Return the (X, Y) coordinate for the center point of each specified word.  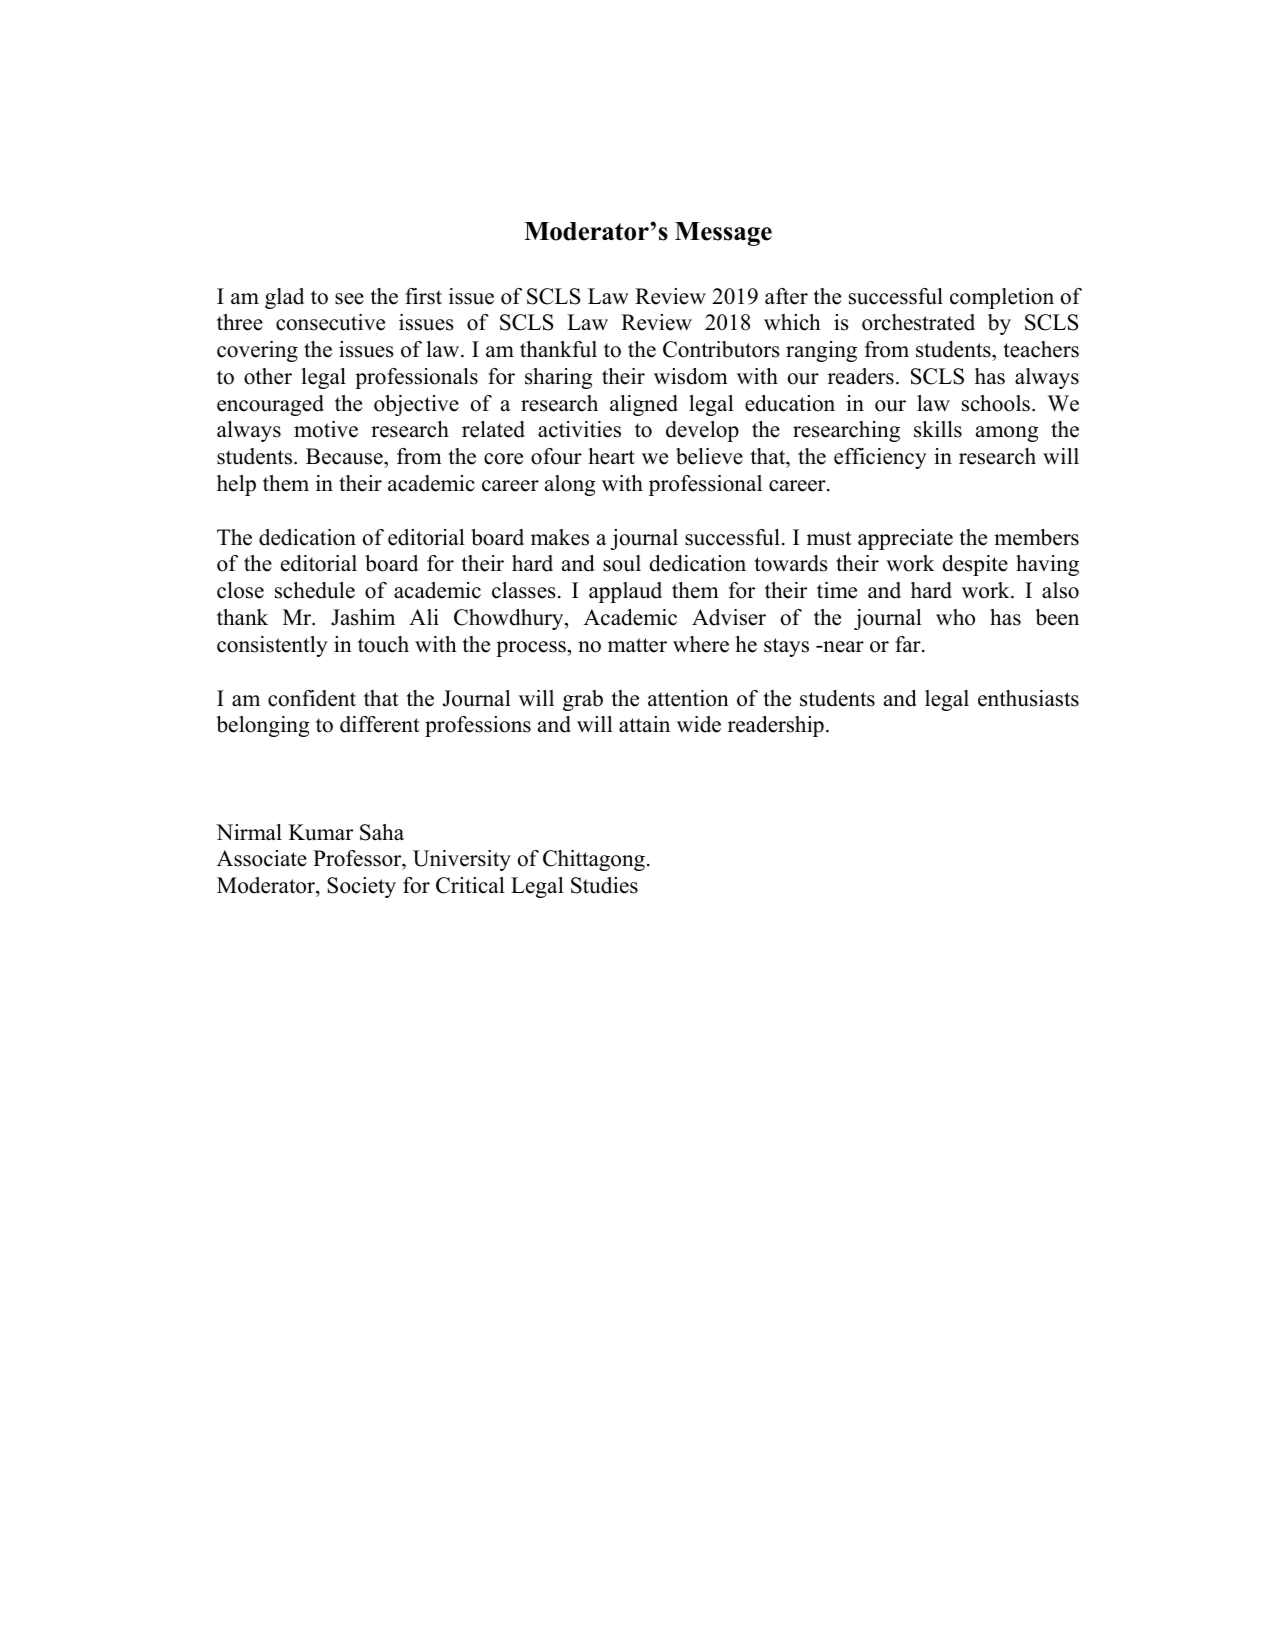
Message (723, 234)
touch (383, 644)
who (955, 617)
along (570, 485)
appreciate (905, 539)
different (380, 724)
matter (637, 645)
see (349, 299)
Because (345, 458)
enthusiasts (1028, 698)
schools (996, 403)
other (268, 376)
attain (644, 724)
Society (361, 887)
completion (1002, 298)
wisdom (691, 376)
